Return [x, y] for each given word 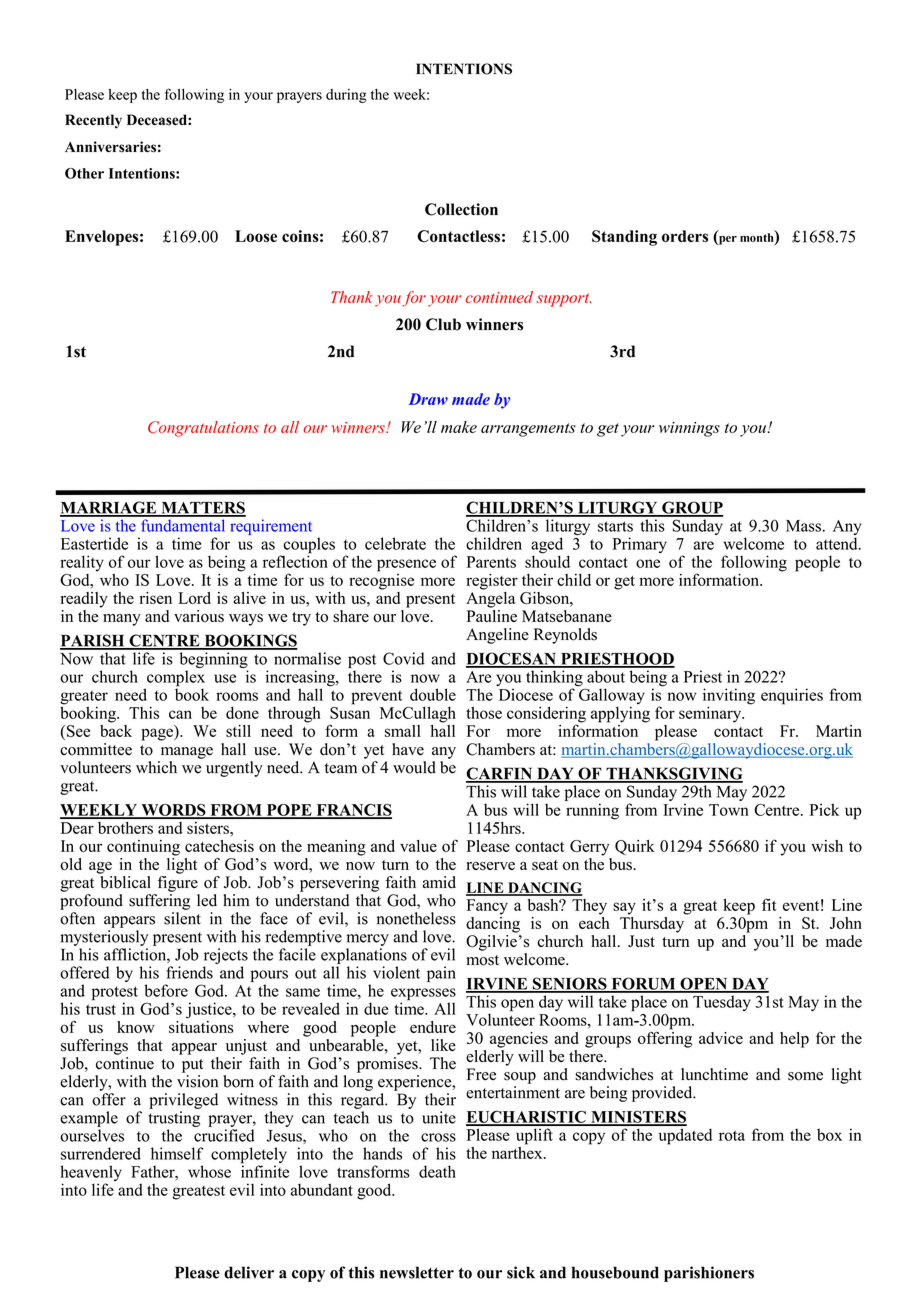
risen [155, 598]
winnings [689, 429]
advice [721, 1038]
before [166, 990]
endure [433, 1027]
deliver [249, 1272]
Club [443, 324]
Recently [93, 121]
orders [685, 236]
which [156, 767]
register [492, 582]
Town [729, 810]
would [414, 767]
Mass [803, 526]
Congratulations [203, 429]
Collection [461, 209]
